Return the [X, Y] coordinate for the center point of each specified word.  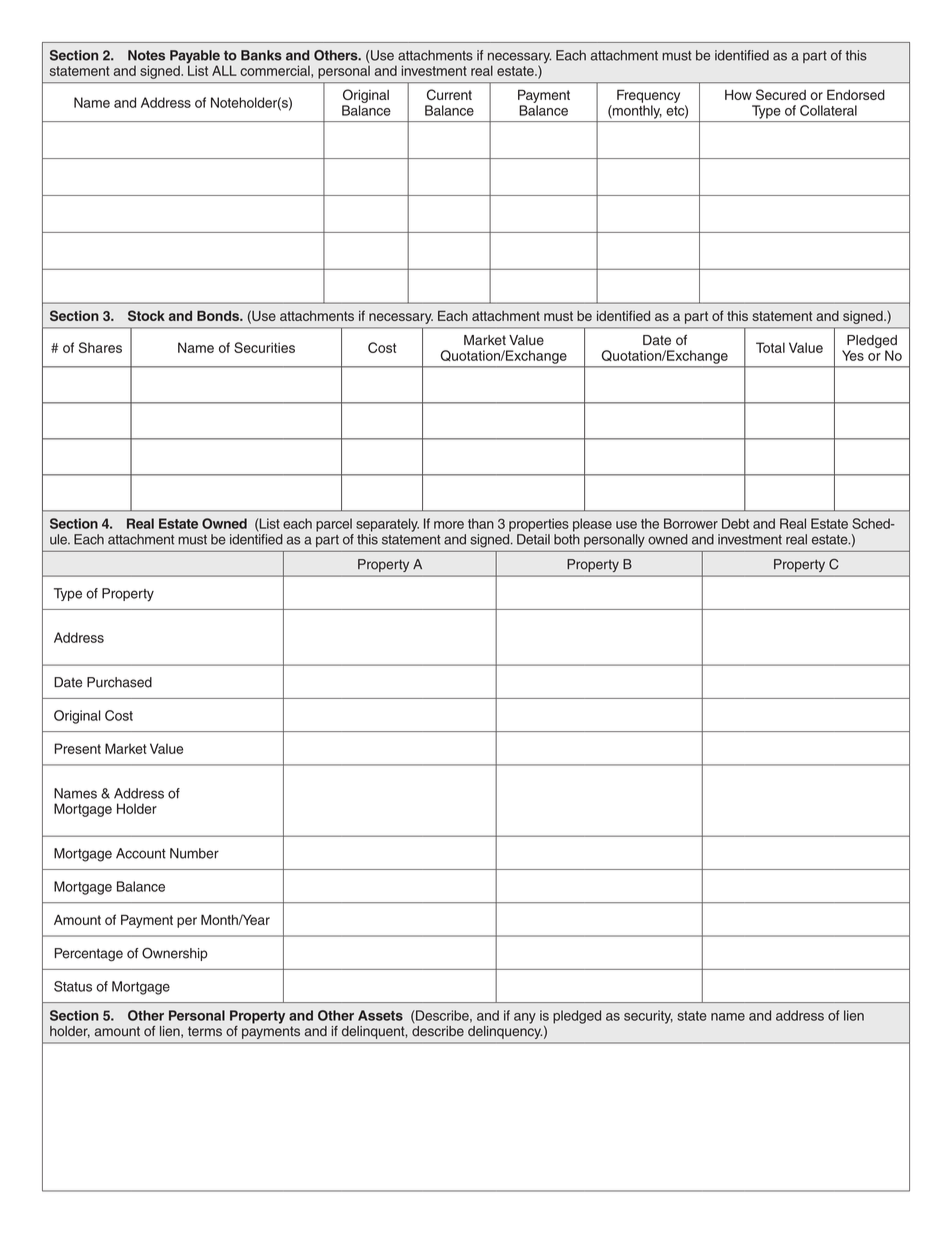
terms [205, 1031]
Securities [264, 347]
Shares [100, 347]
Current [449, 94]
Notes [146, 55]
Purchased [119, 682]
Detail [533, 539]
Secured [781, 94]
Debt [735, 523]
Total [770, 347]
